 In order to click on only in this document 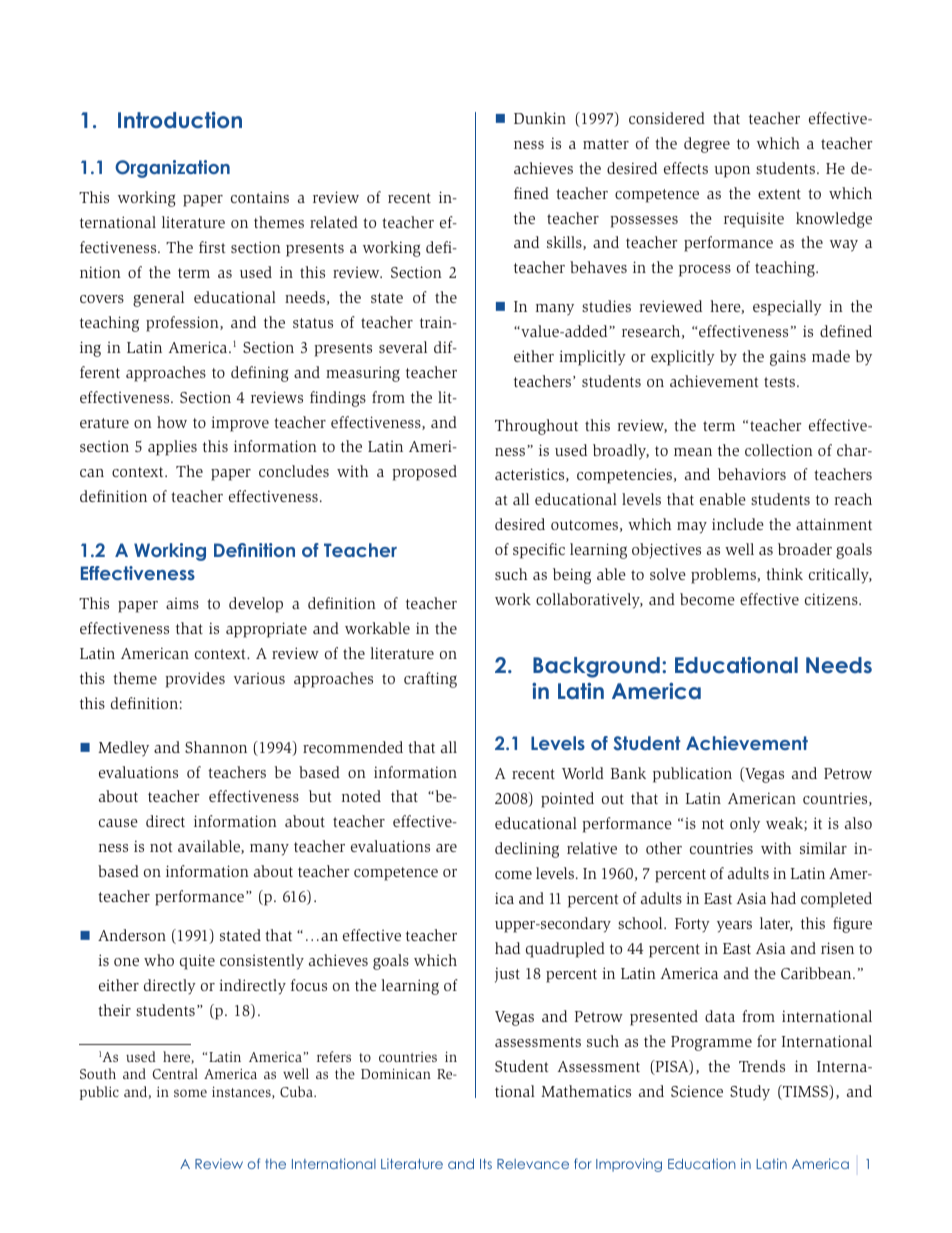, I will do `click(745, 825)`.
